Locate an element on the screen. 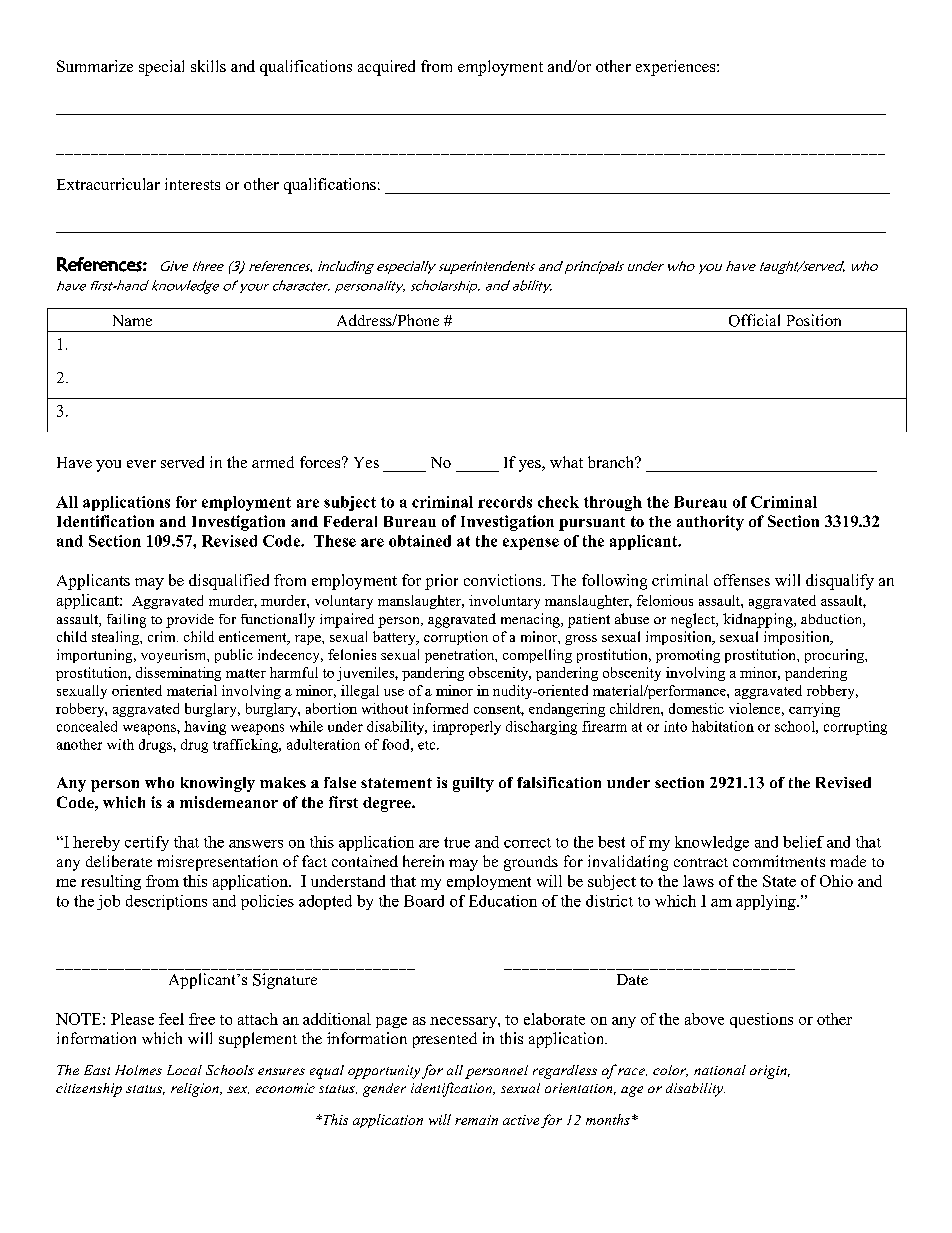  skills is located at coordinates (208, 66).
